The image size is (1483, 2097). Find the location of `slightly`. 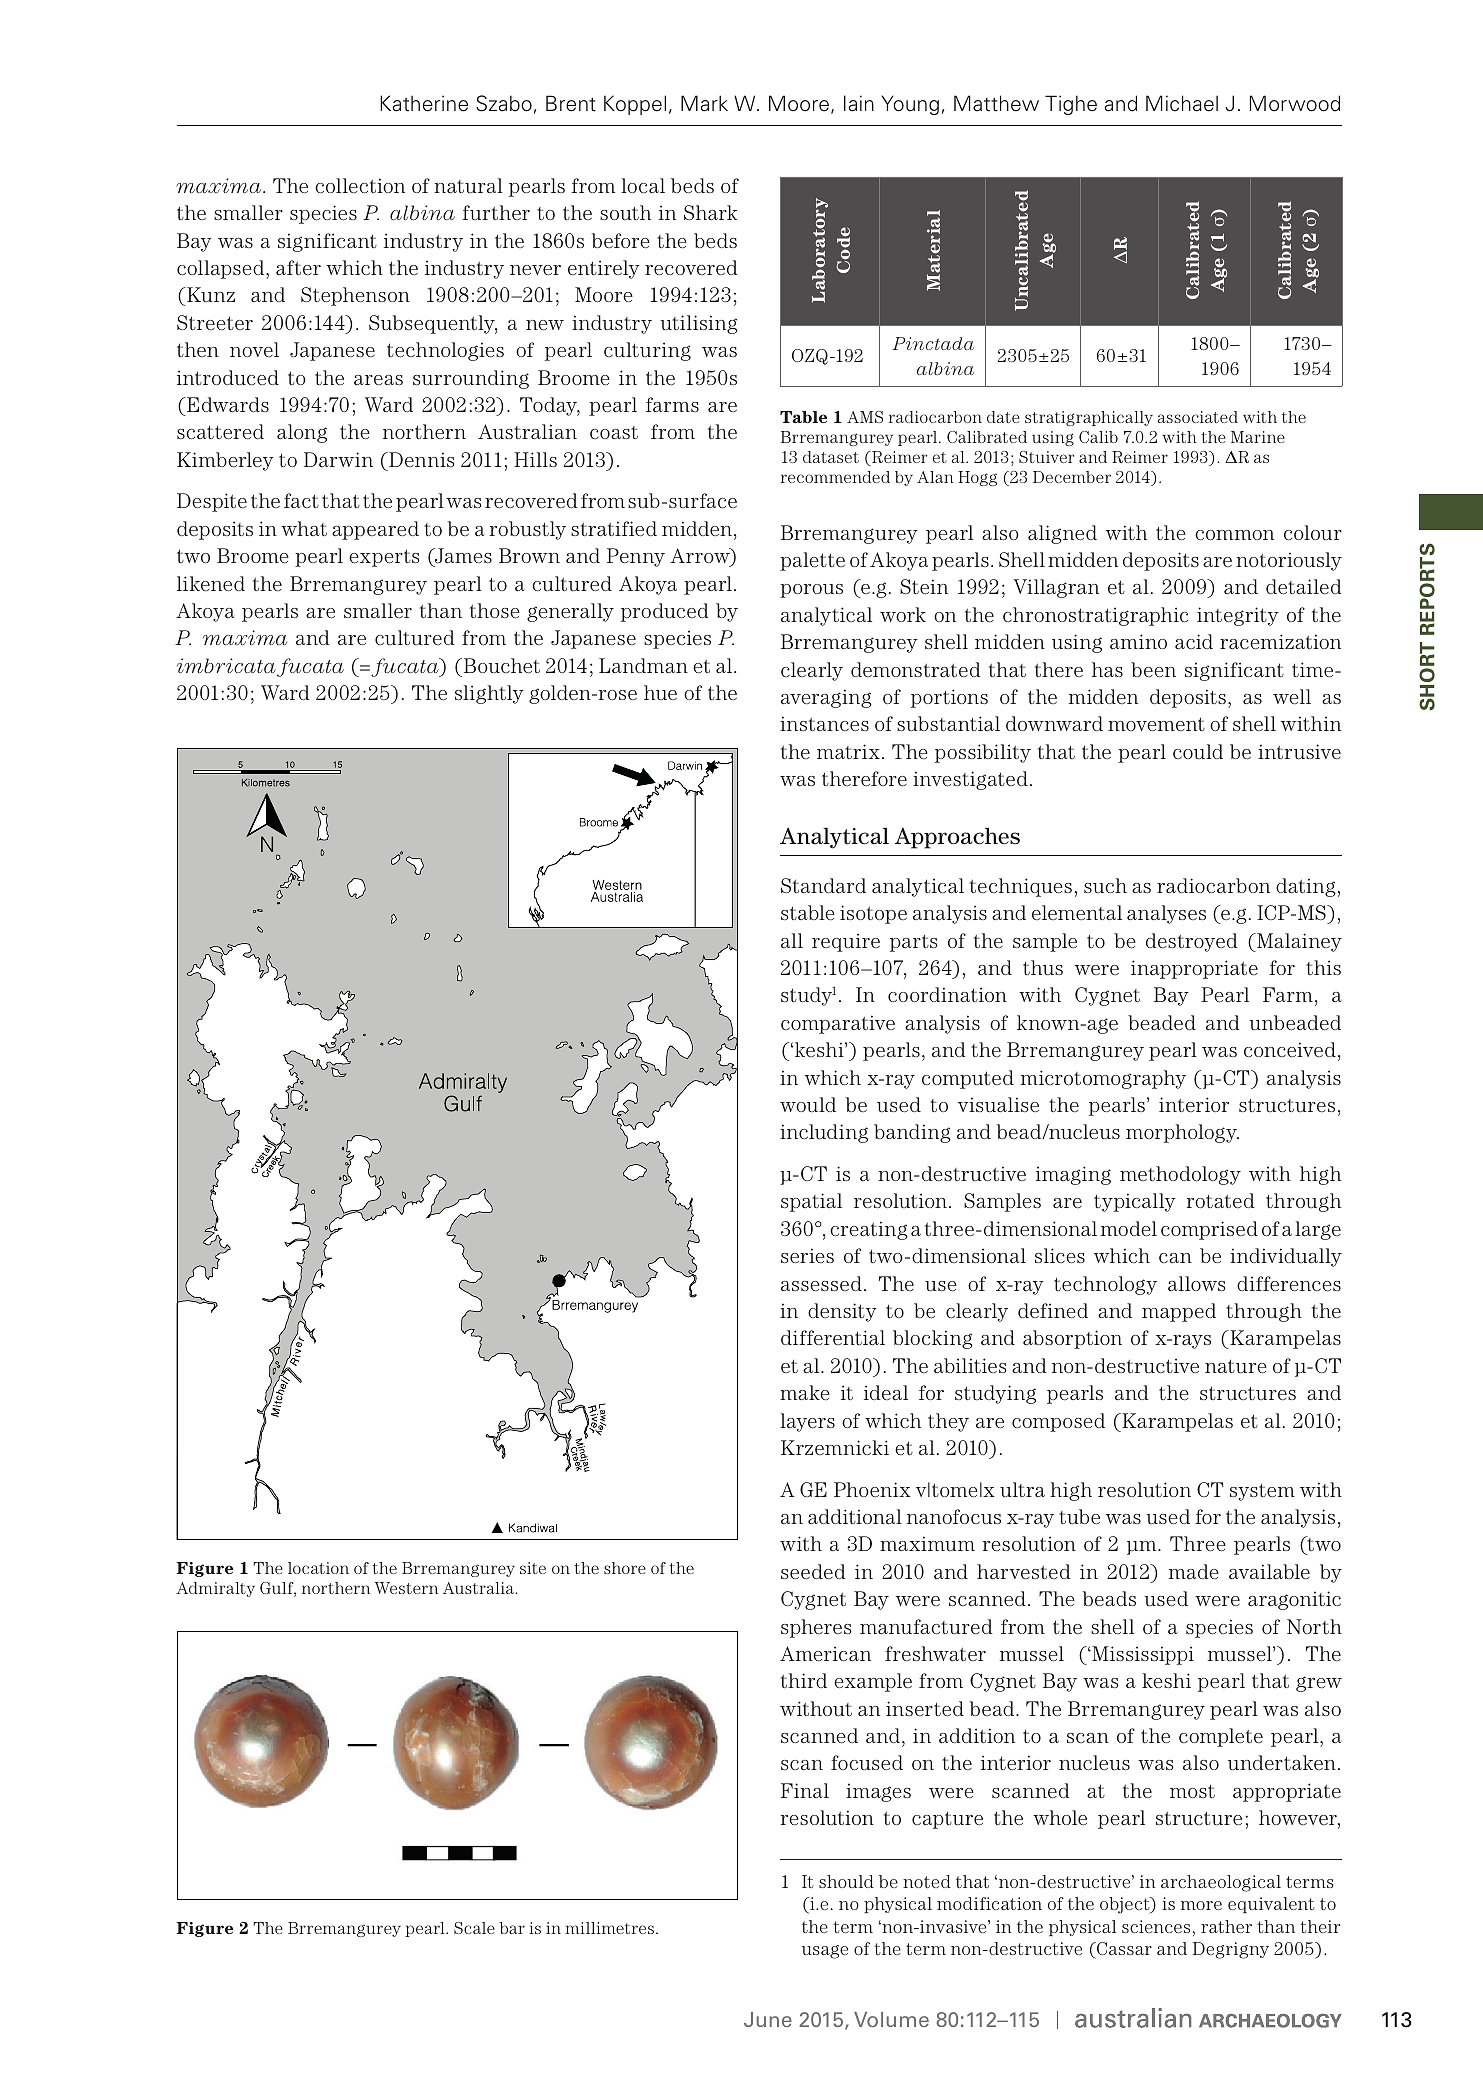

slightly is located at coordinates (489, 694).
